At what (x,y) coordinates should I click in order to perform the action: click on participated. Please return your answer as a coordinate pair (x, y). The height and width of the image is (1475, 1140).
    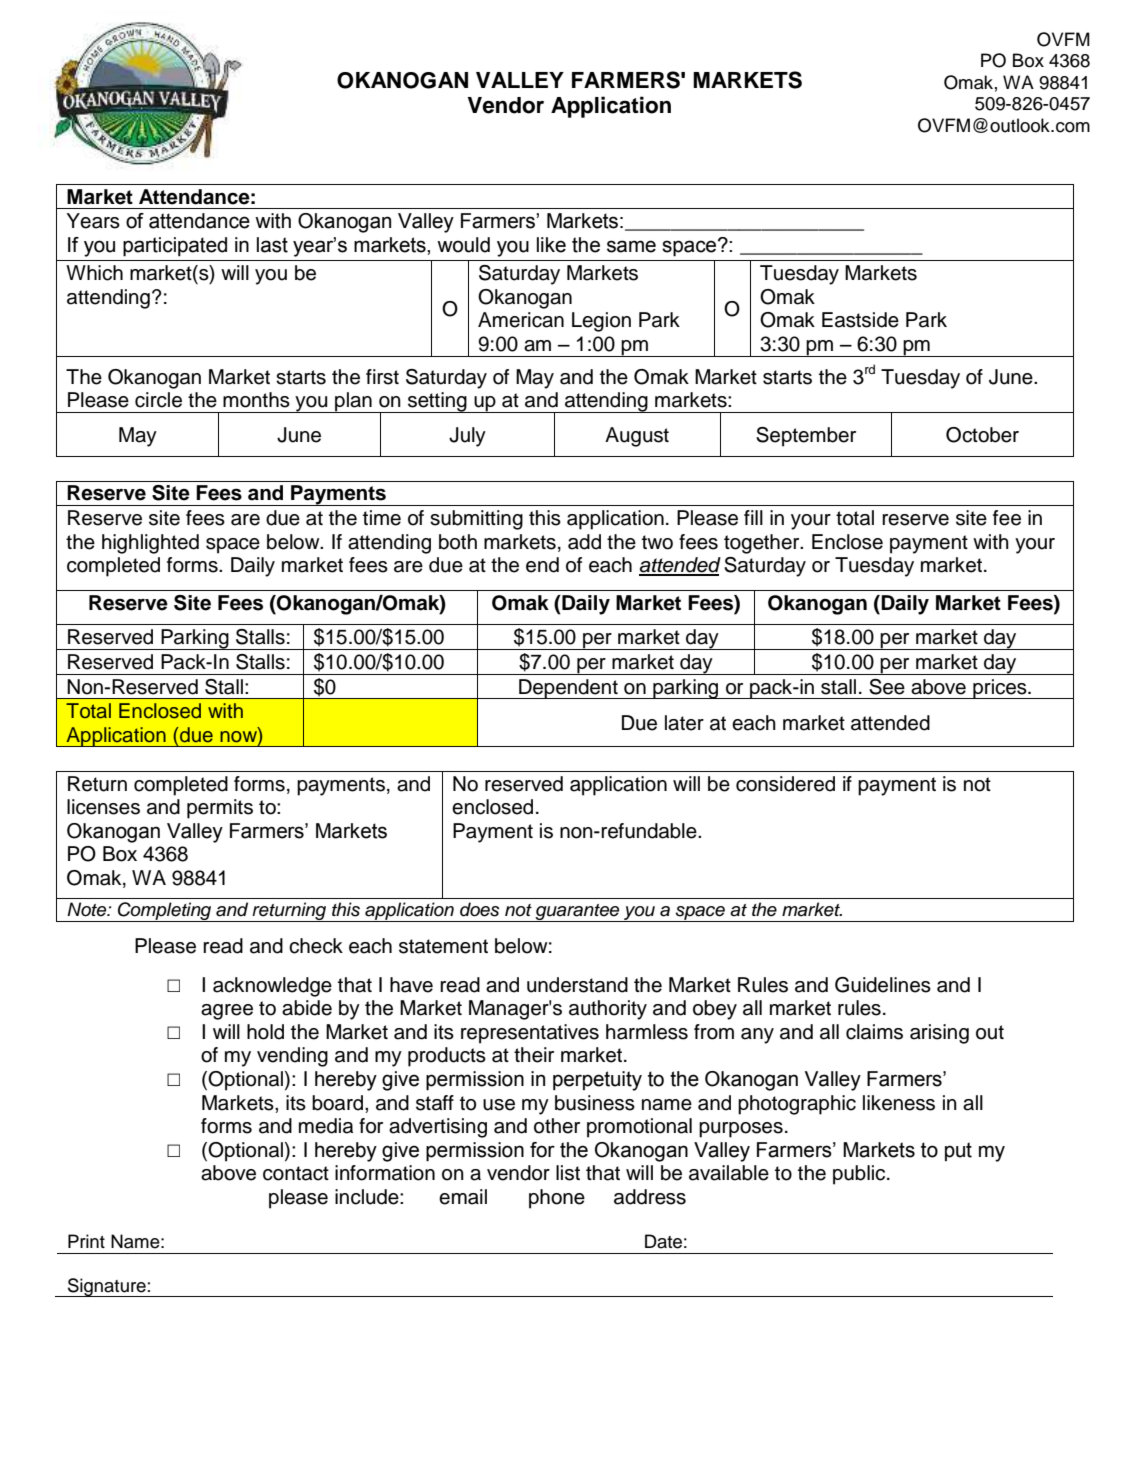
    Looking at the image, I should click on (175, 247).
